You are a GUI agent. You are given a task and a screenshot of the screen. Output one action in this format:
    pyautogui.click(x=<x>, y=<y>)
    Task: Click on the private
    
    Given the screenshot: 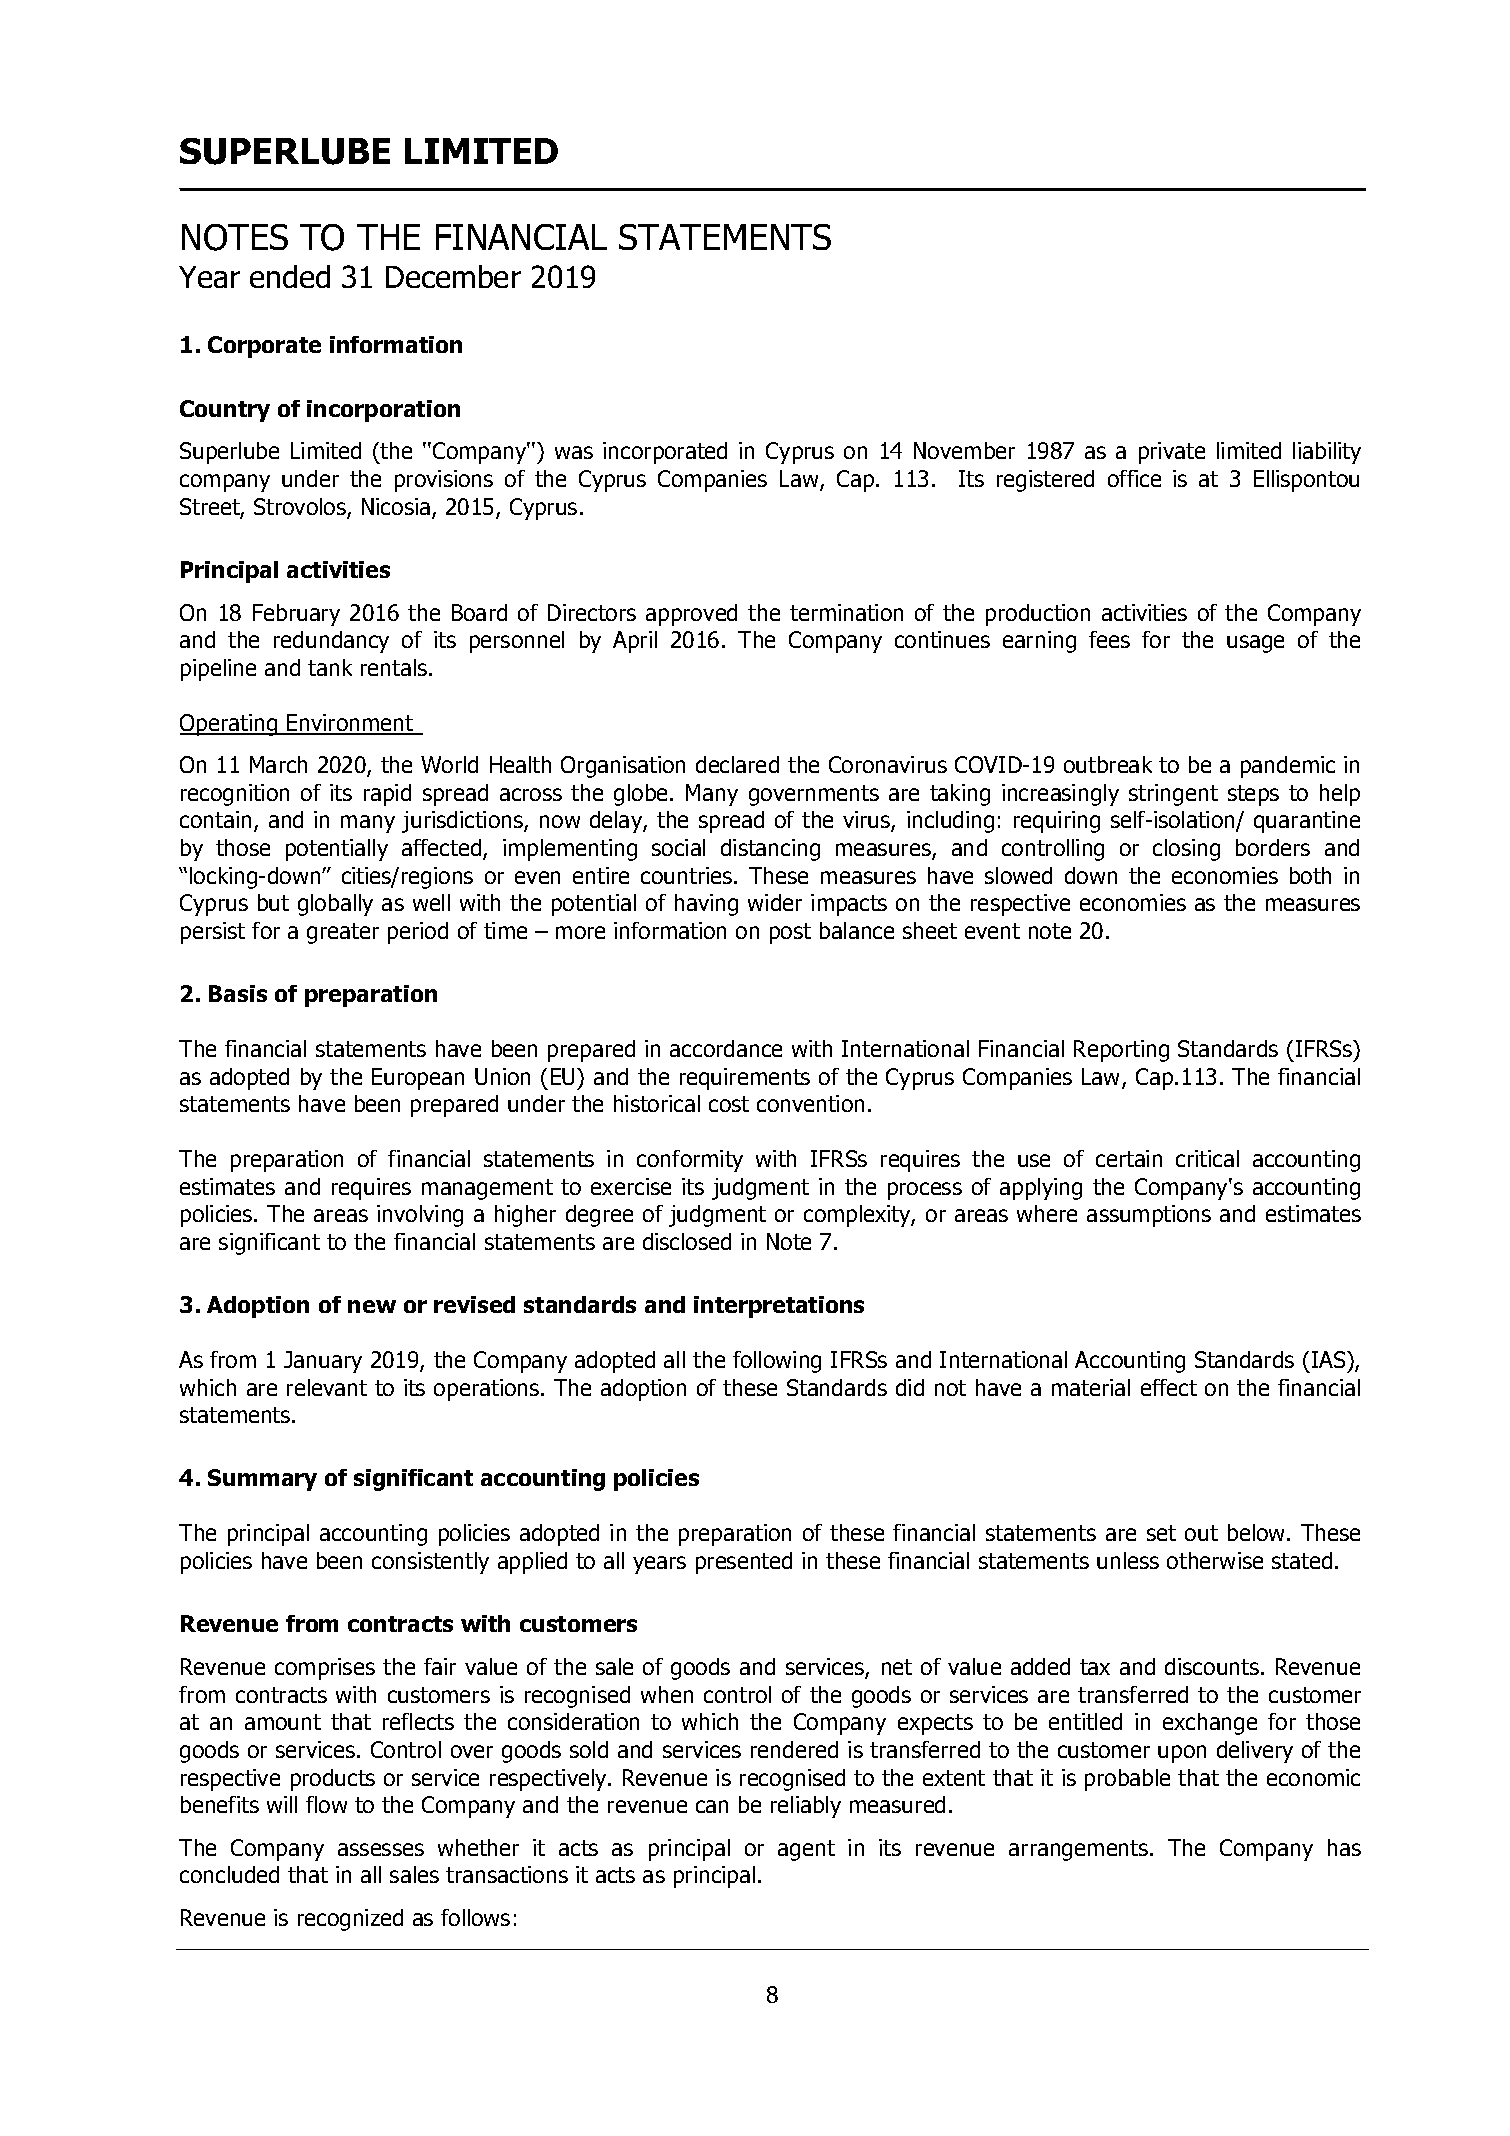 What is the action you would take?
    pyautogui.click(x=1172, y=453)
